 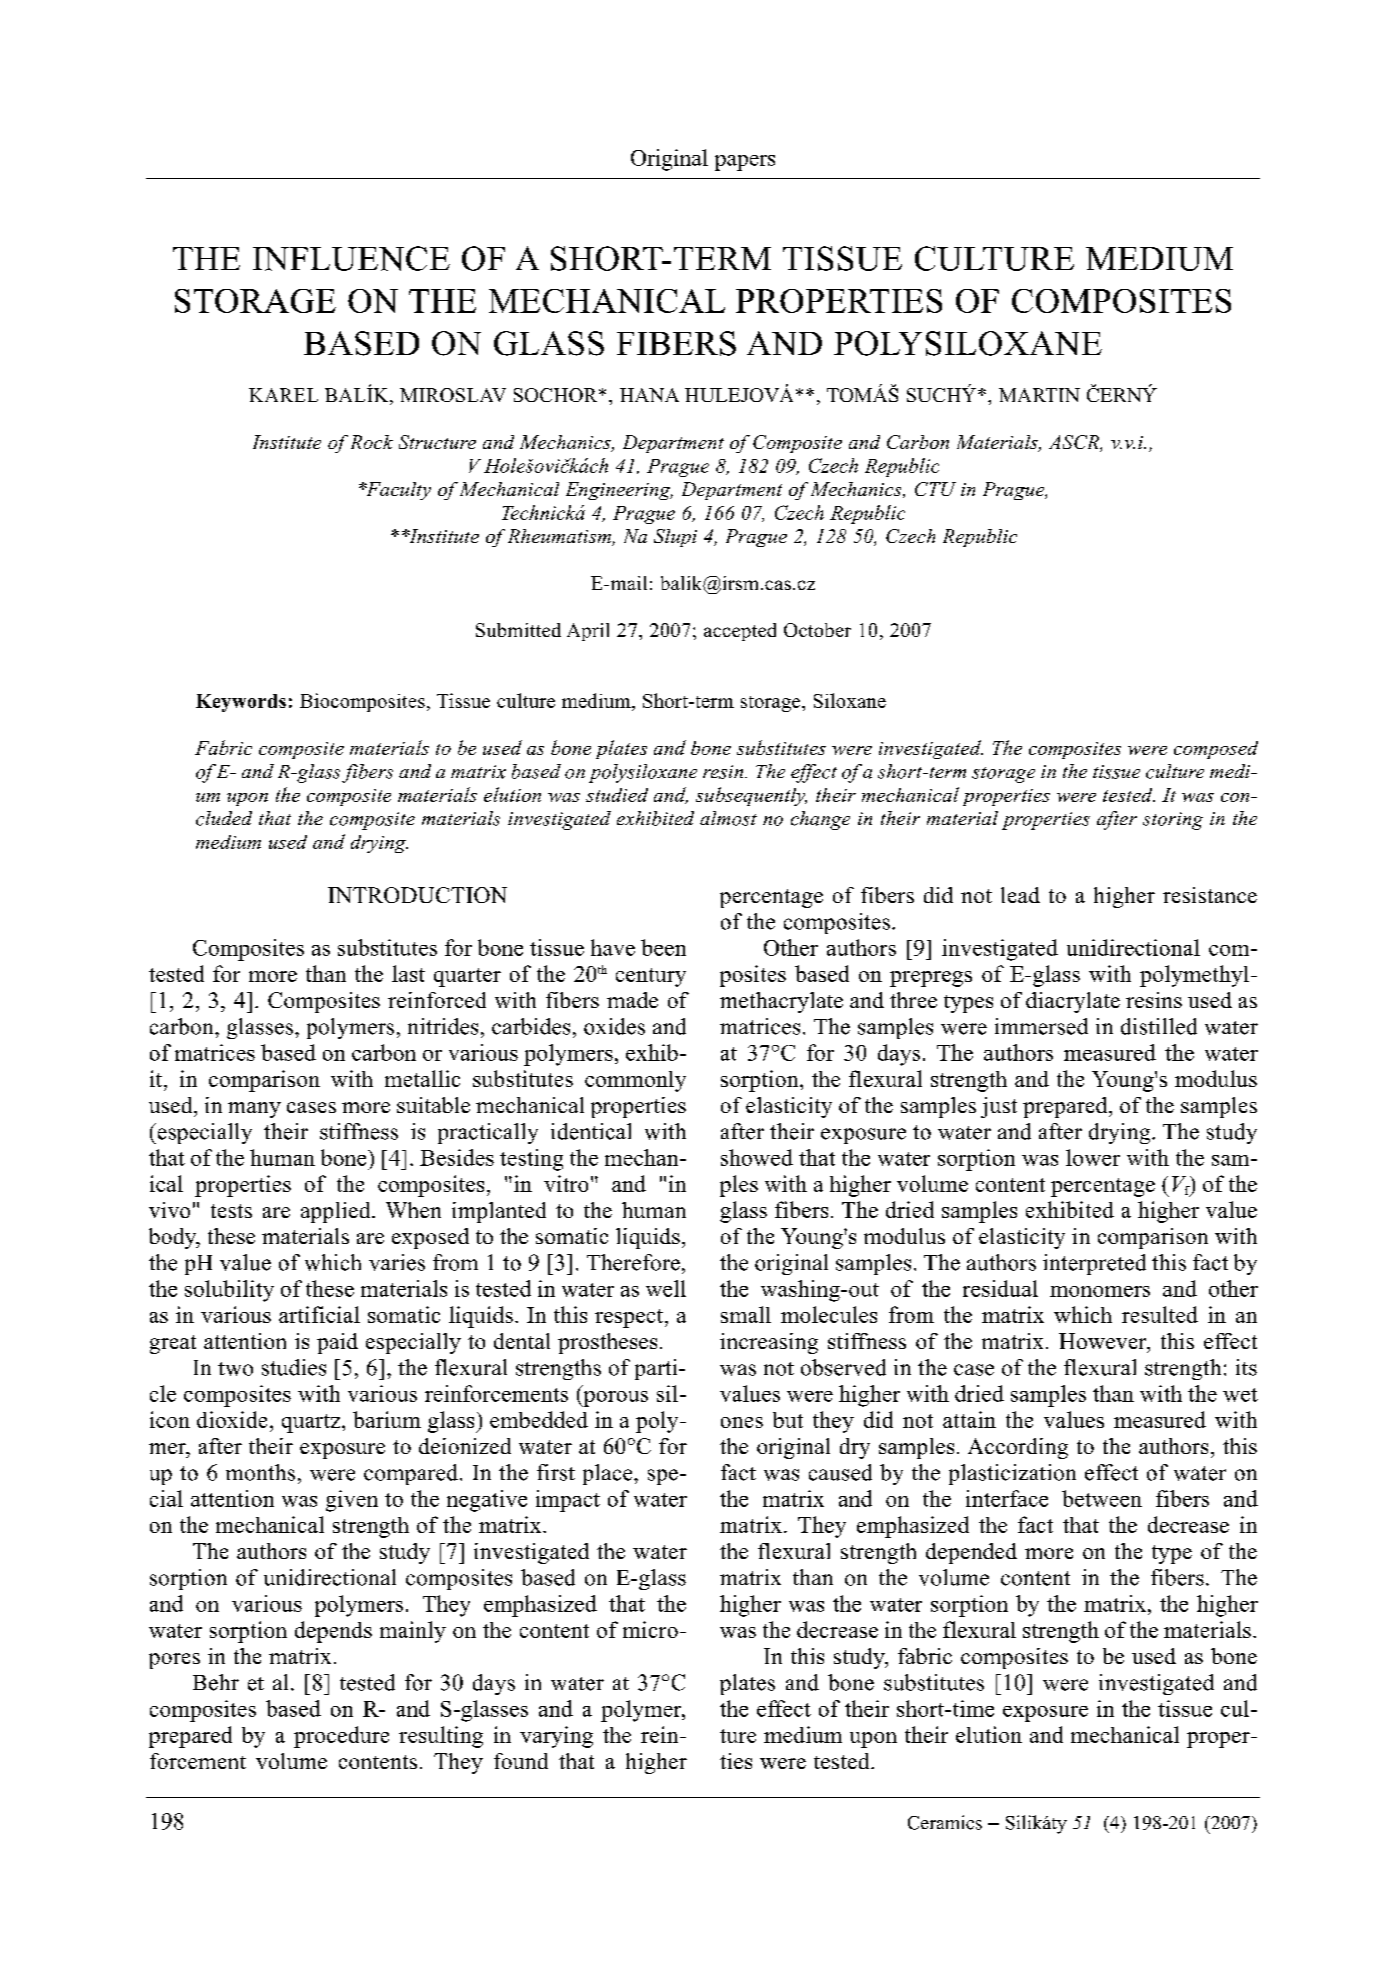 What do you see at coordinates (341, 1737) in the screenshot?
I see `procedure` at bounding box center [341, 1737].
